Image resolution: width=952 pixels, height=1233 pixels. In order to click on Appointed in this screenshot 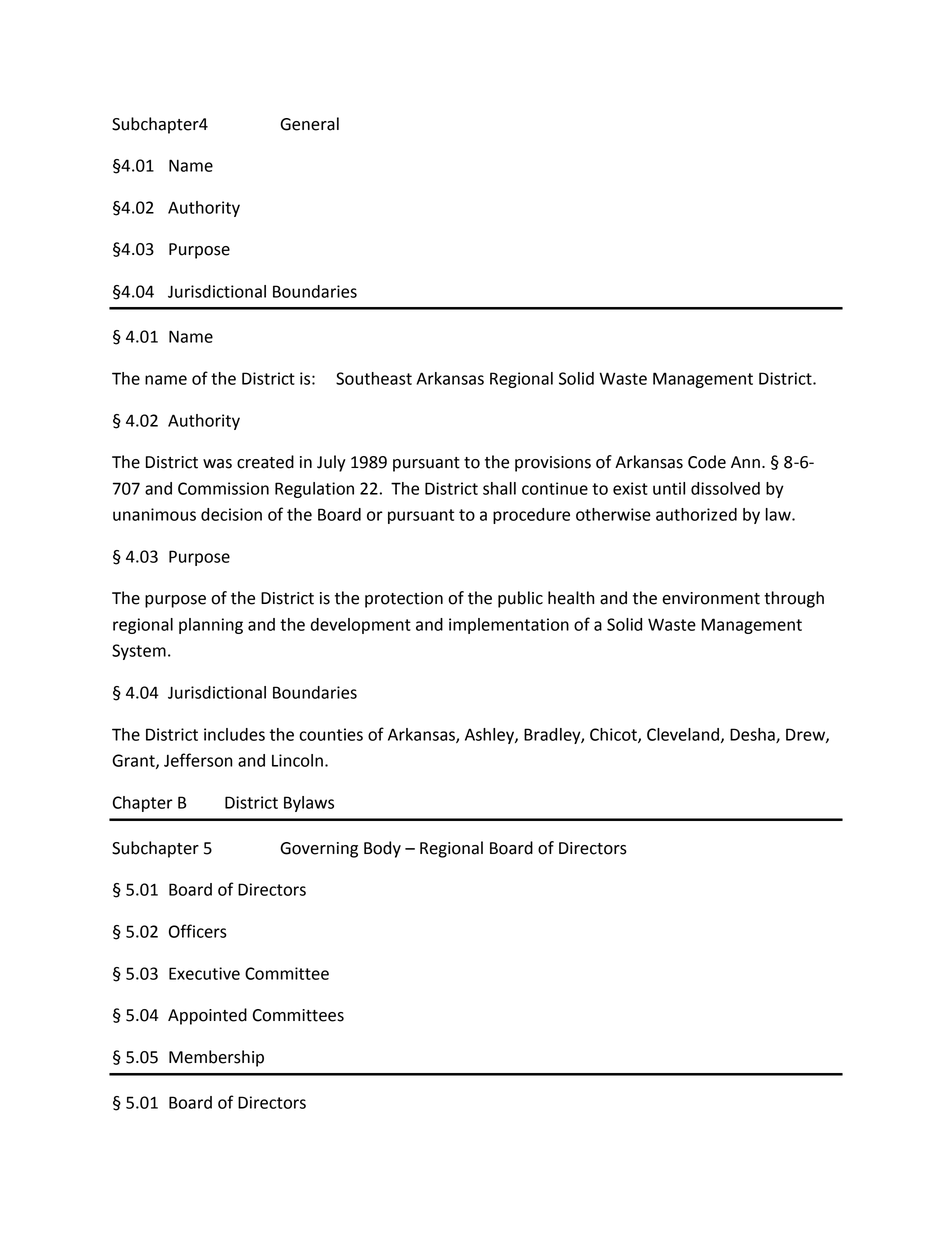, I will do `click(207, 1016)`.
